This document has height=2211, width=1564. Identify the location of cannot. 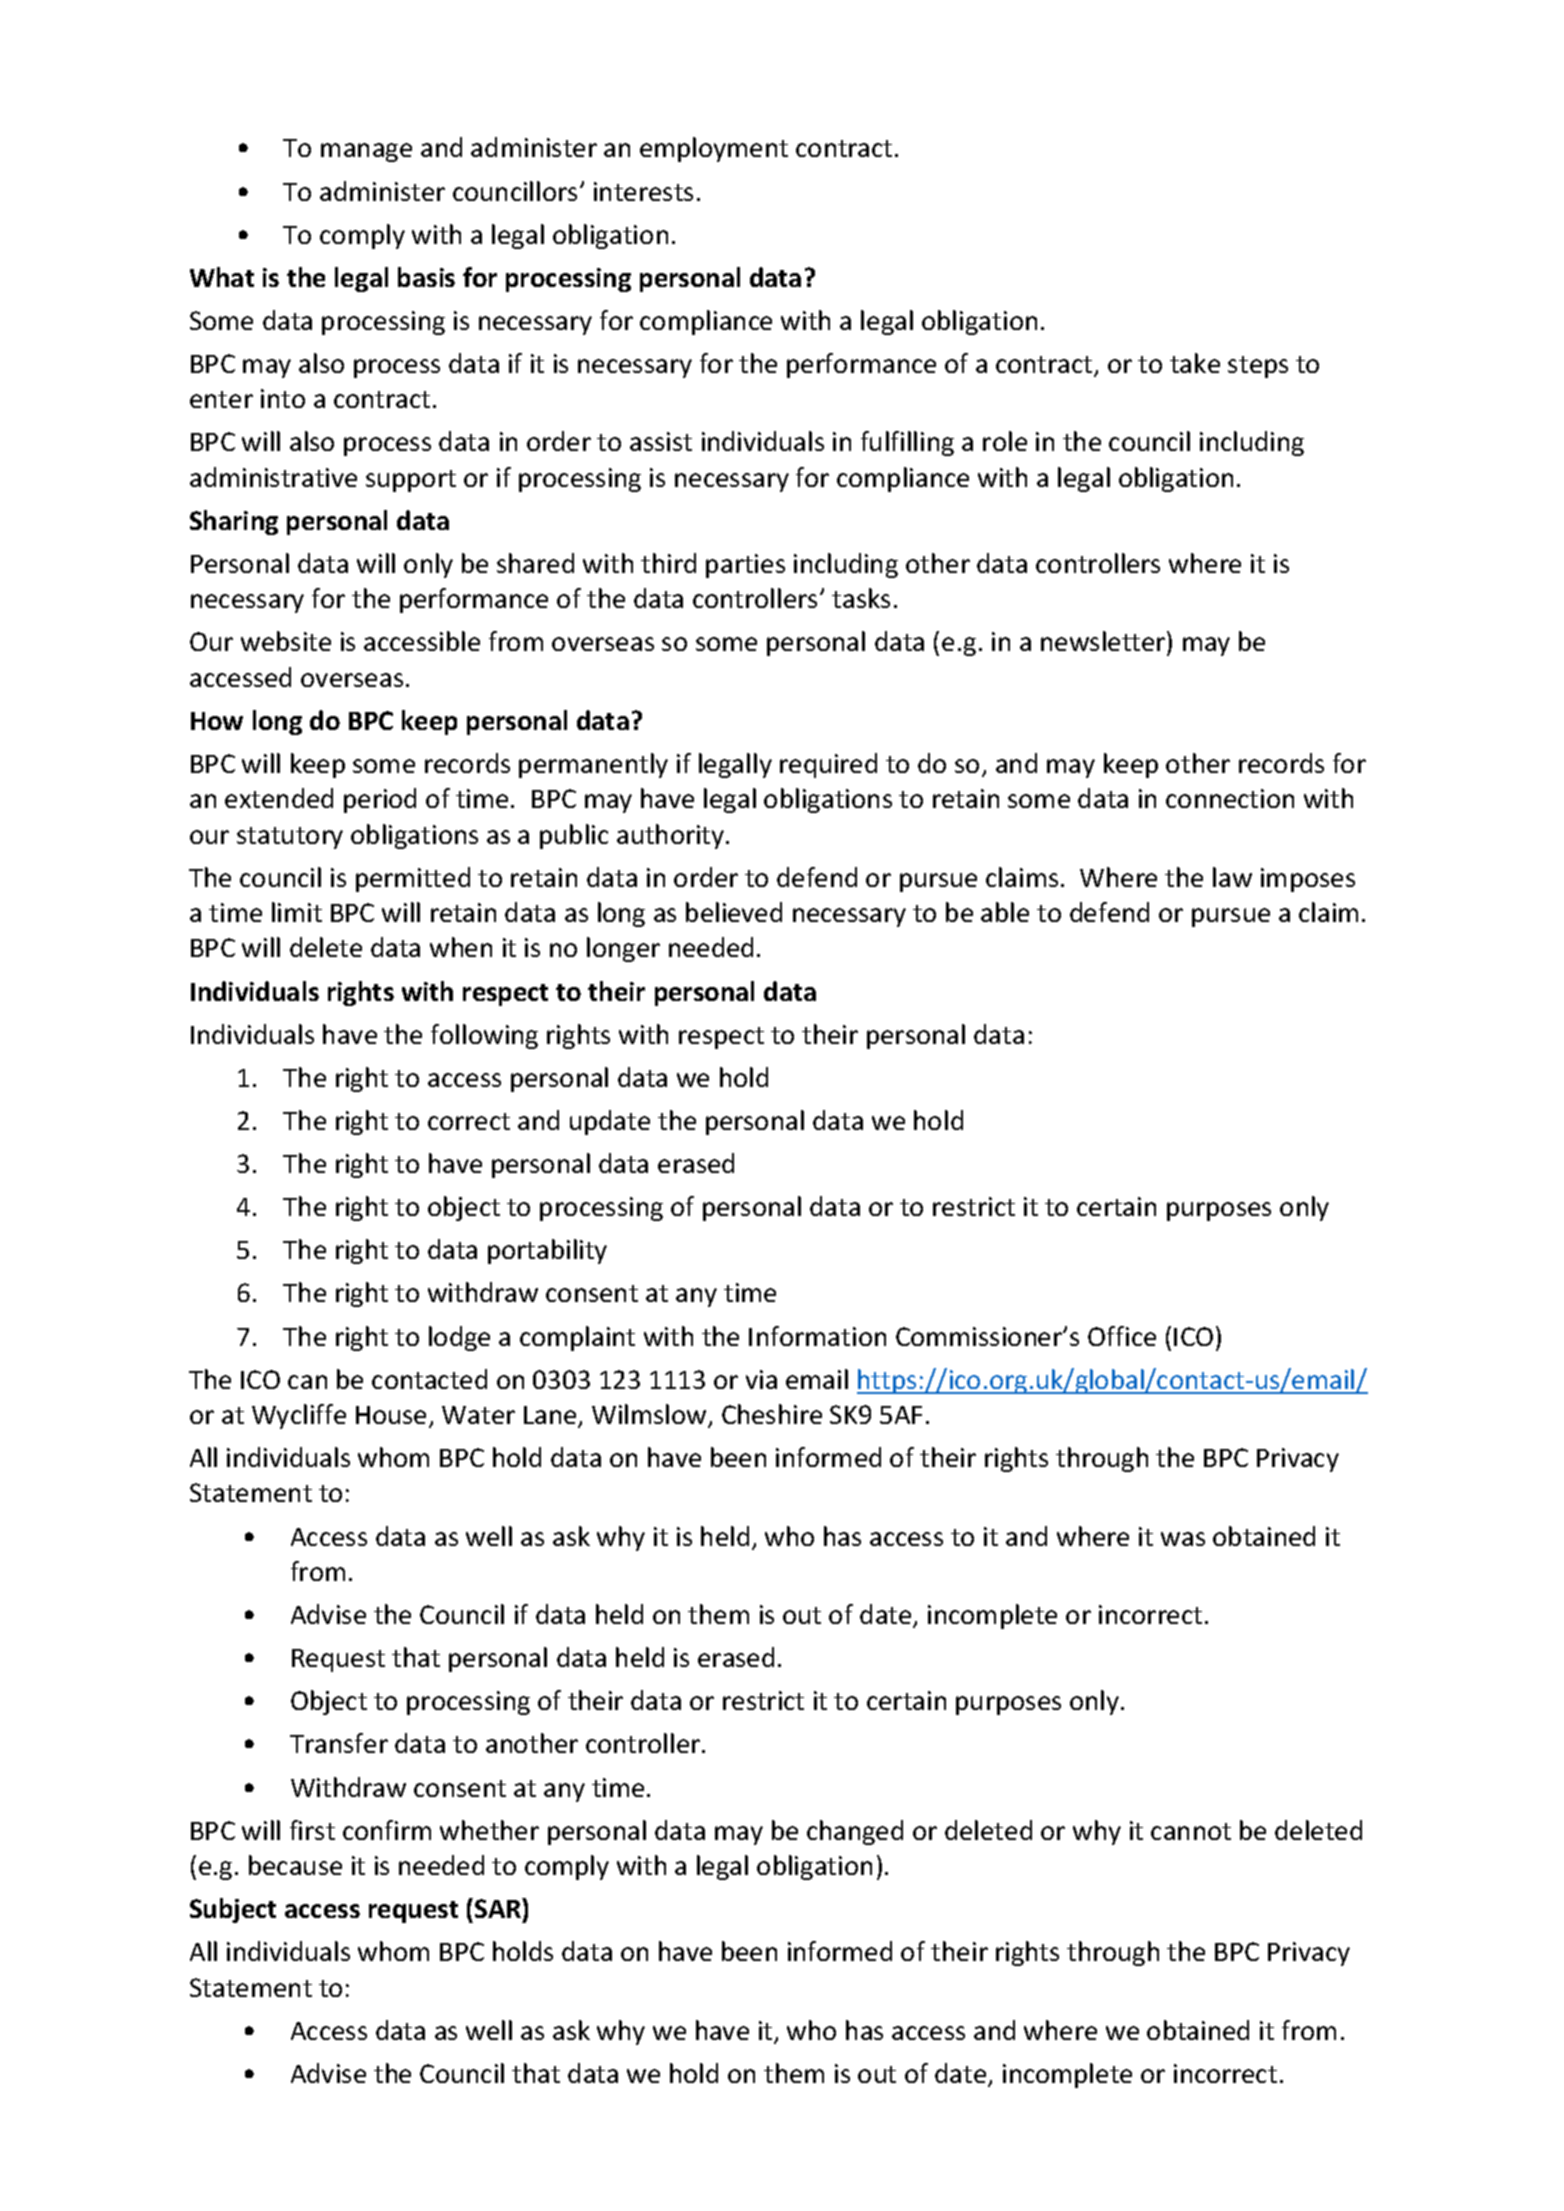
(1191, 1831).
